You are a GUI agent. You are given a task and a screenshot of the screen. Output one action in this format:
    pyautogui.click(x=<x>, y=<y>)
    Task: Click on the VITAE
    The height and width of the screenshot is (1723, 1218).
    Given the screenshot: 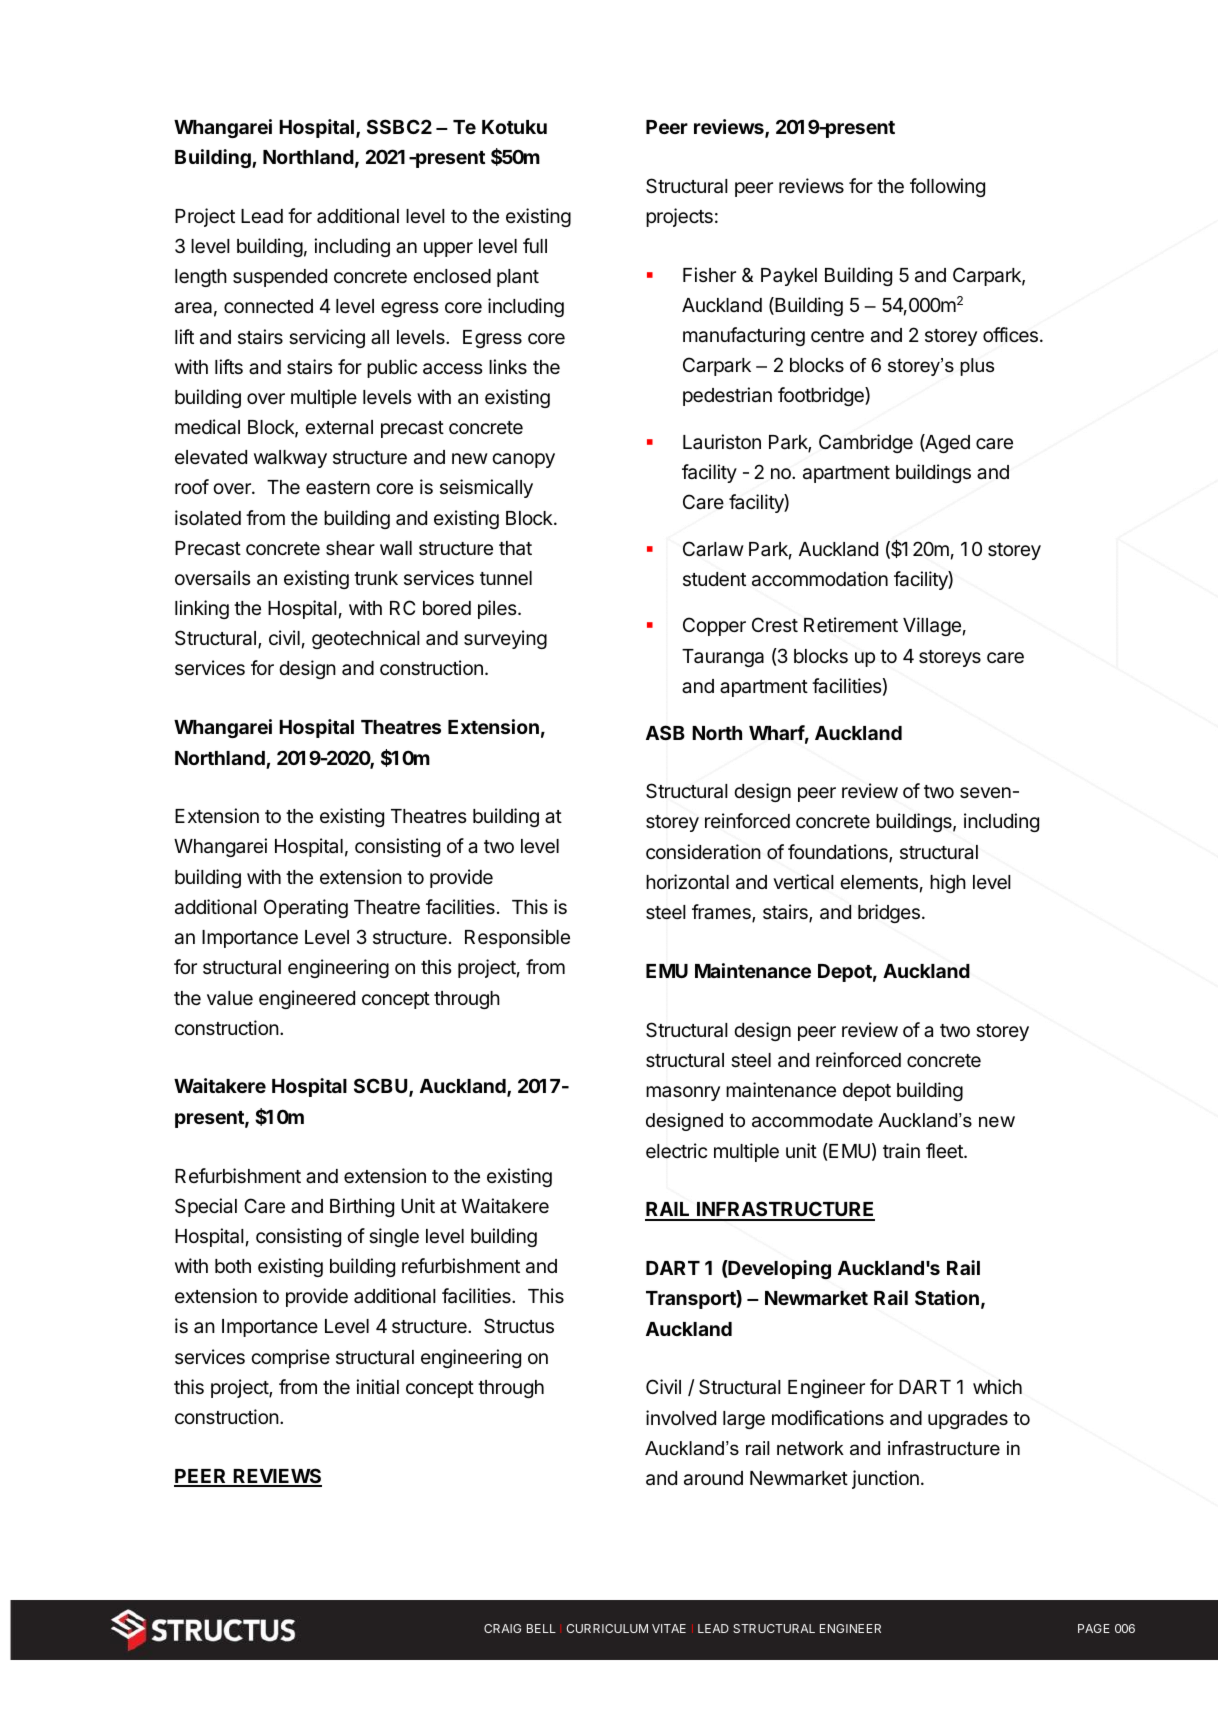 What is the action you would take?
    pyautogui.click(x=669, y=1628)
